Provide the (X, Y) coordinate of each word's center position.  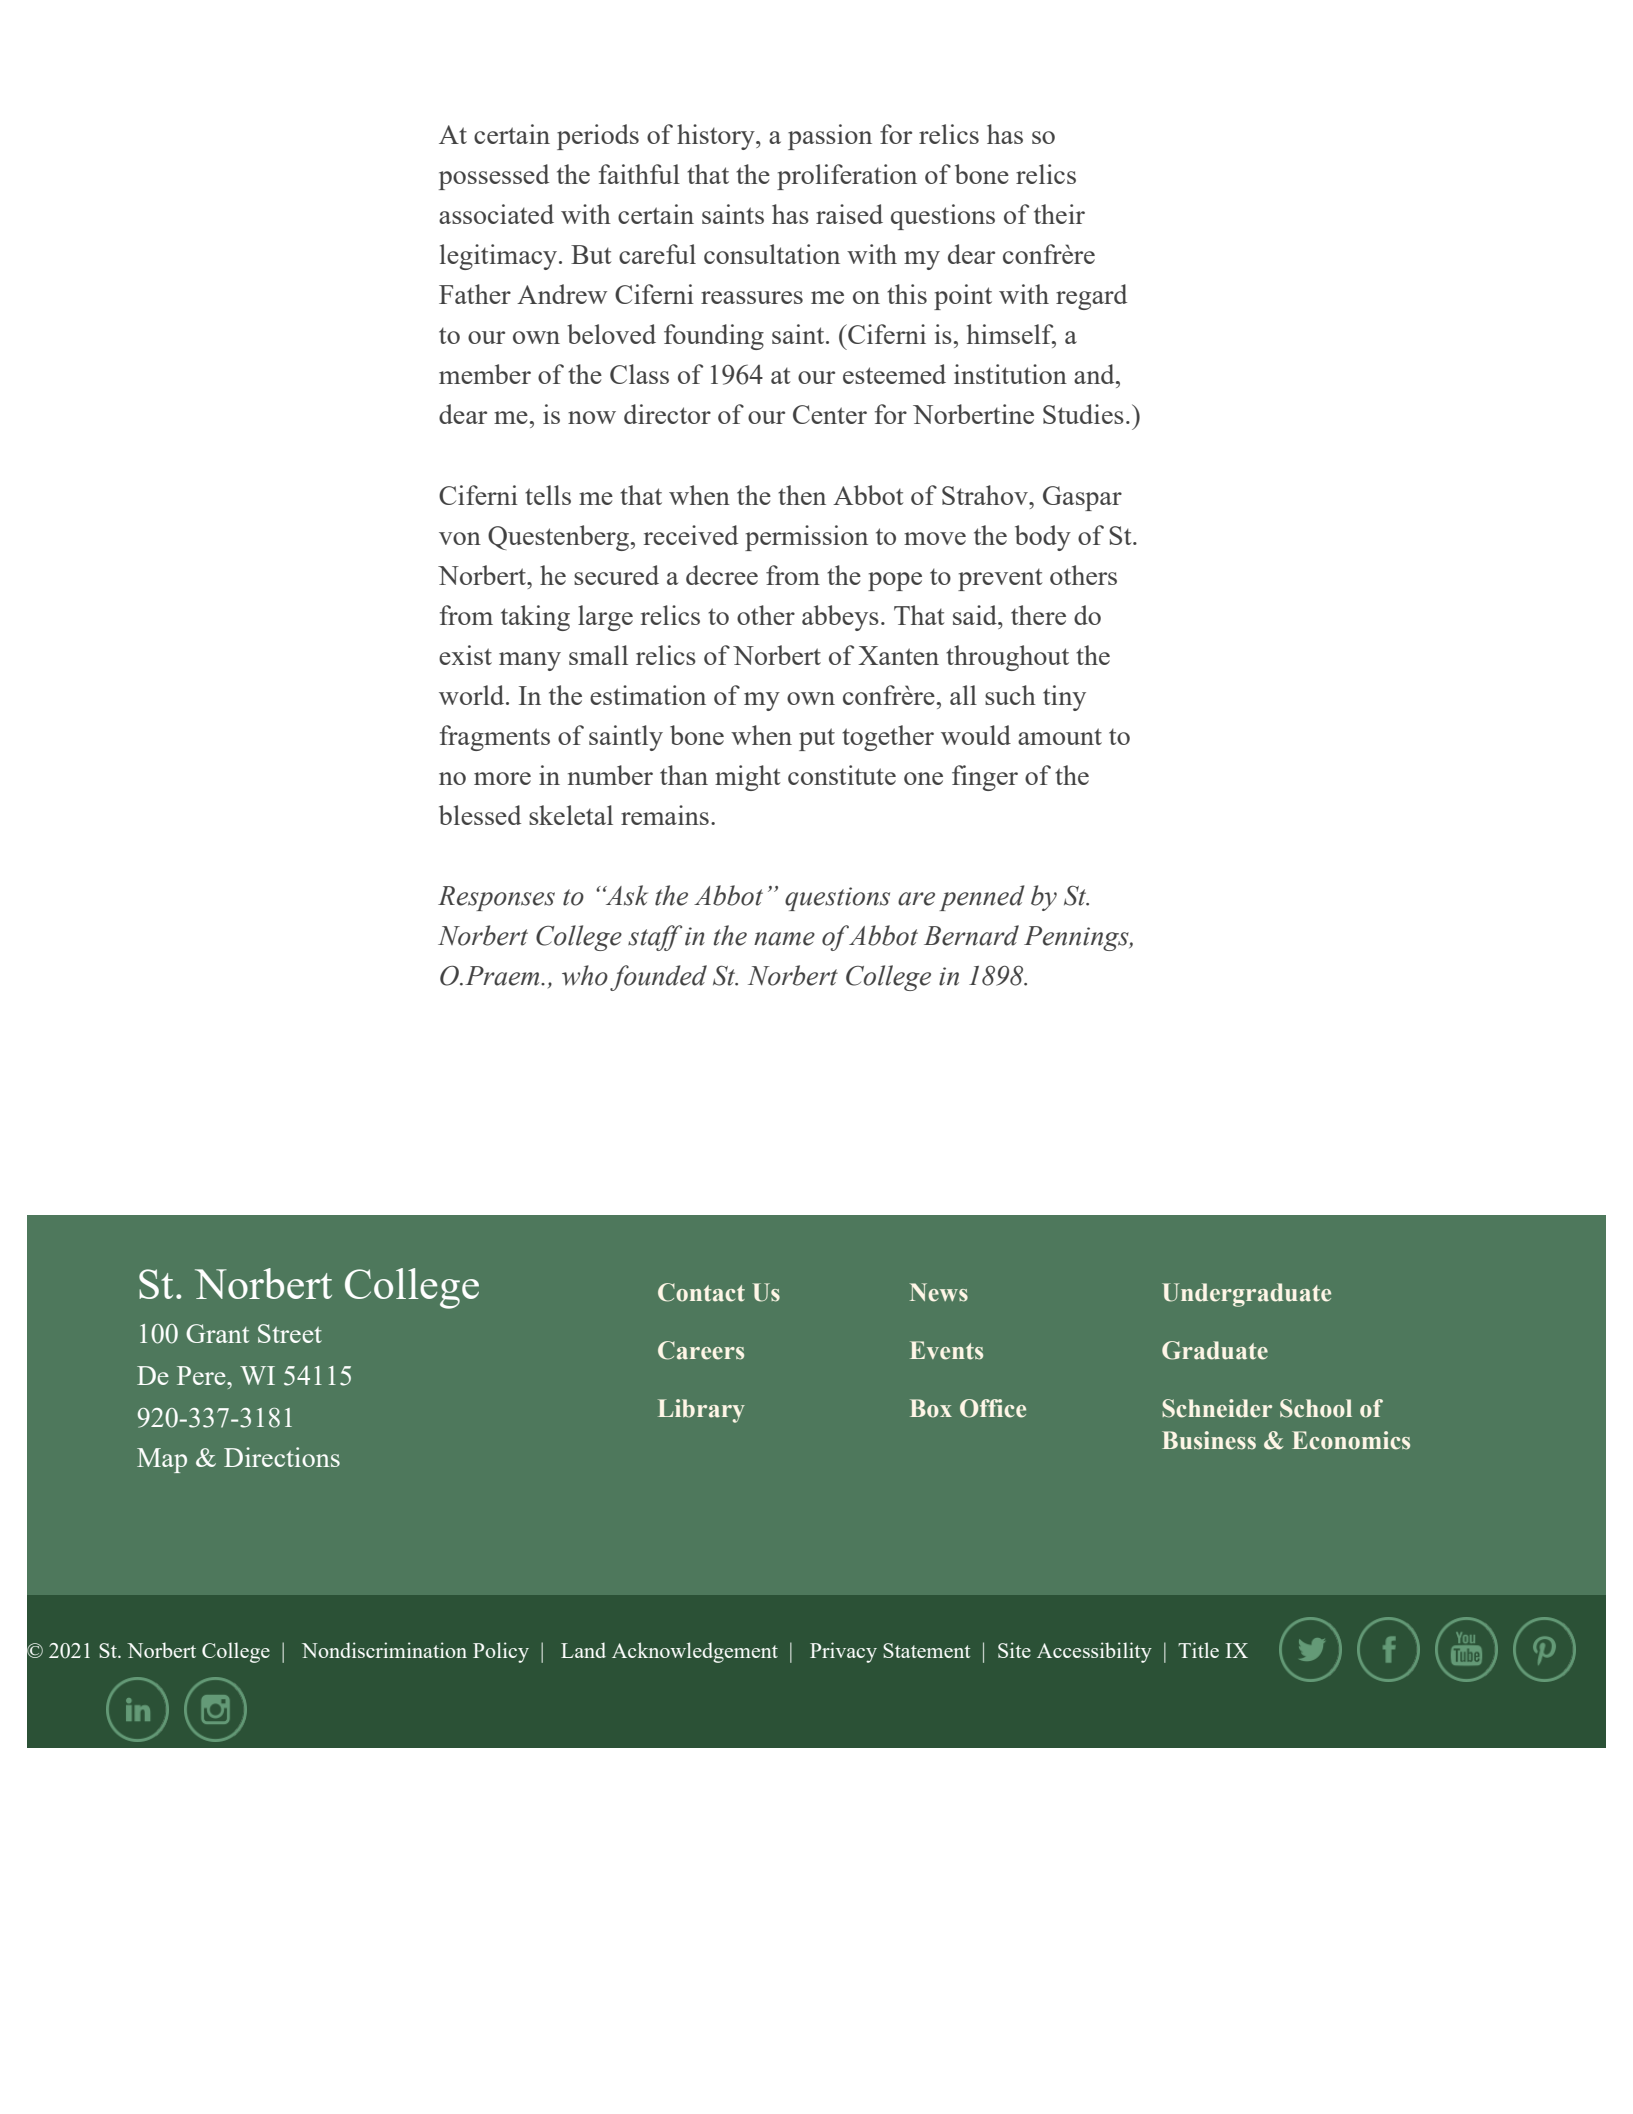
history (717, 137)
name (784, 939)
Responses (496, 898)
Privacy (843, 1652)
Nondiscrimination (384, 1650)
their (1059, 214)
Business (1209, 1440)
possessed (494, 177)
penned (982, 898)
